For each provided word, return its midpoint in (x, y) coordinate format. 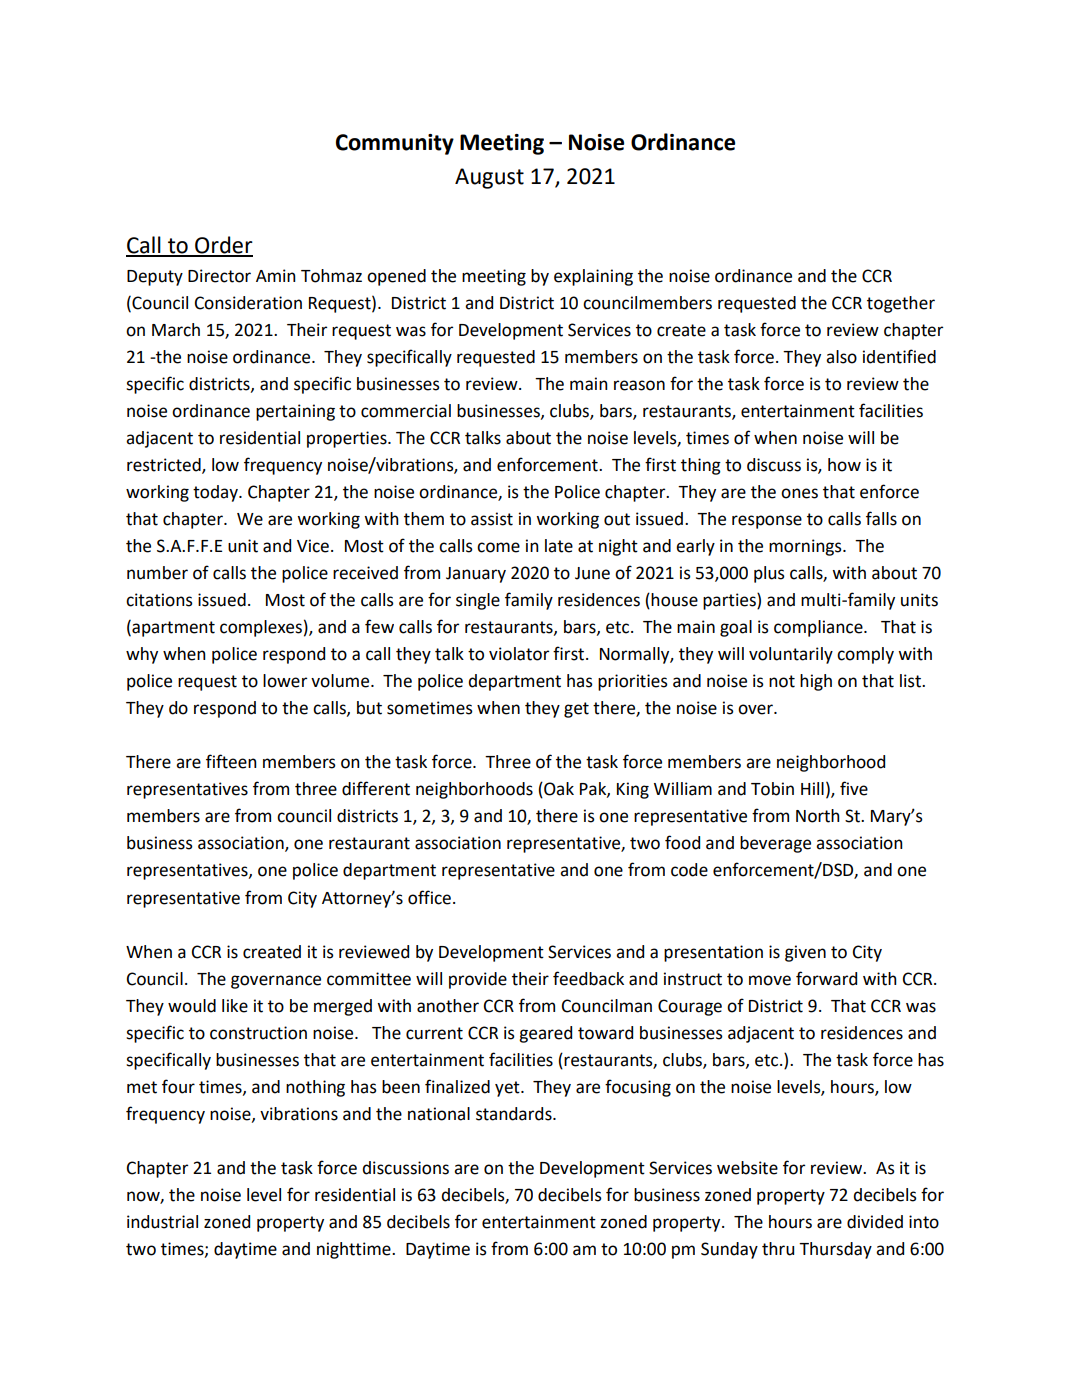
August (489, 178)
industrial (162, 1222)
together (901, 304)
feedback (588, 978)
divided (875, 1222)
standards (515, 1114)
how (844, 465)
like (235, 1006)
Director (219, 276)
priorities (633, 682)
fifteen (231, 761)
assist (492, 519)
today (216, 493)
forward (826, 978)
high (816, 682)
